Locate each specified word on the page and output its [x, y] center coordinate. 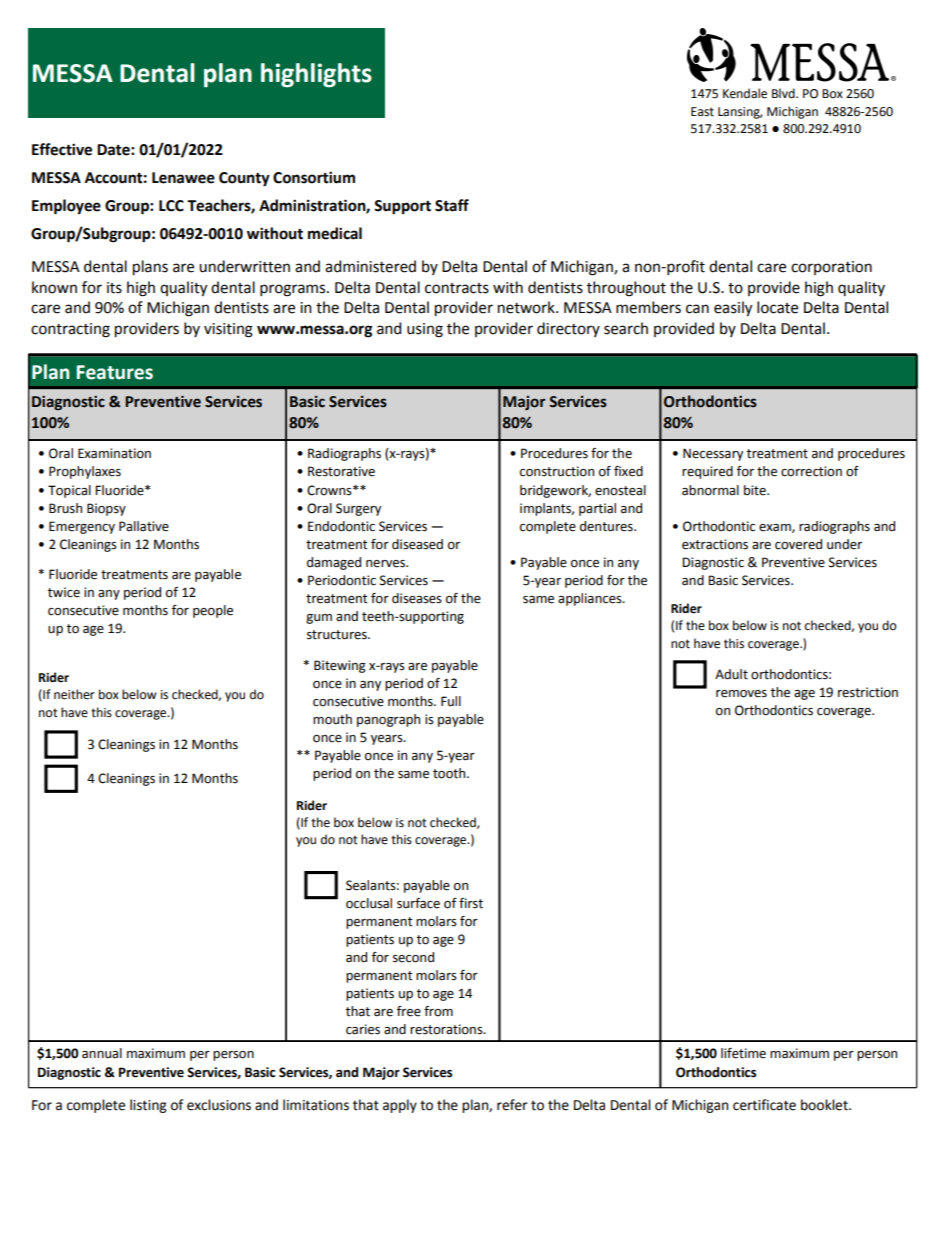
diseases [417, 598]
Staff [452, 205]
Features [115, 372]
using [425, 330]
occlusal [369, 903]
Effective [62, 149]
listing [148, 1106]
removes [741, 694]
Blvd [784, 93]
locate [777, 307]
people [213, 611]
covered [798, 544]
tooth [450, 773]
